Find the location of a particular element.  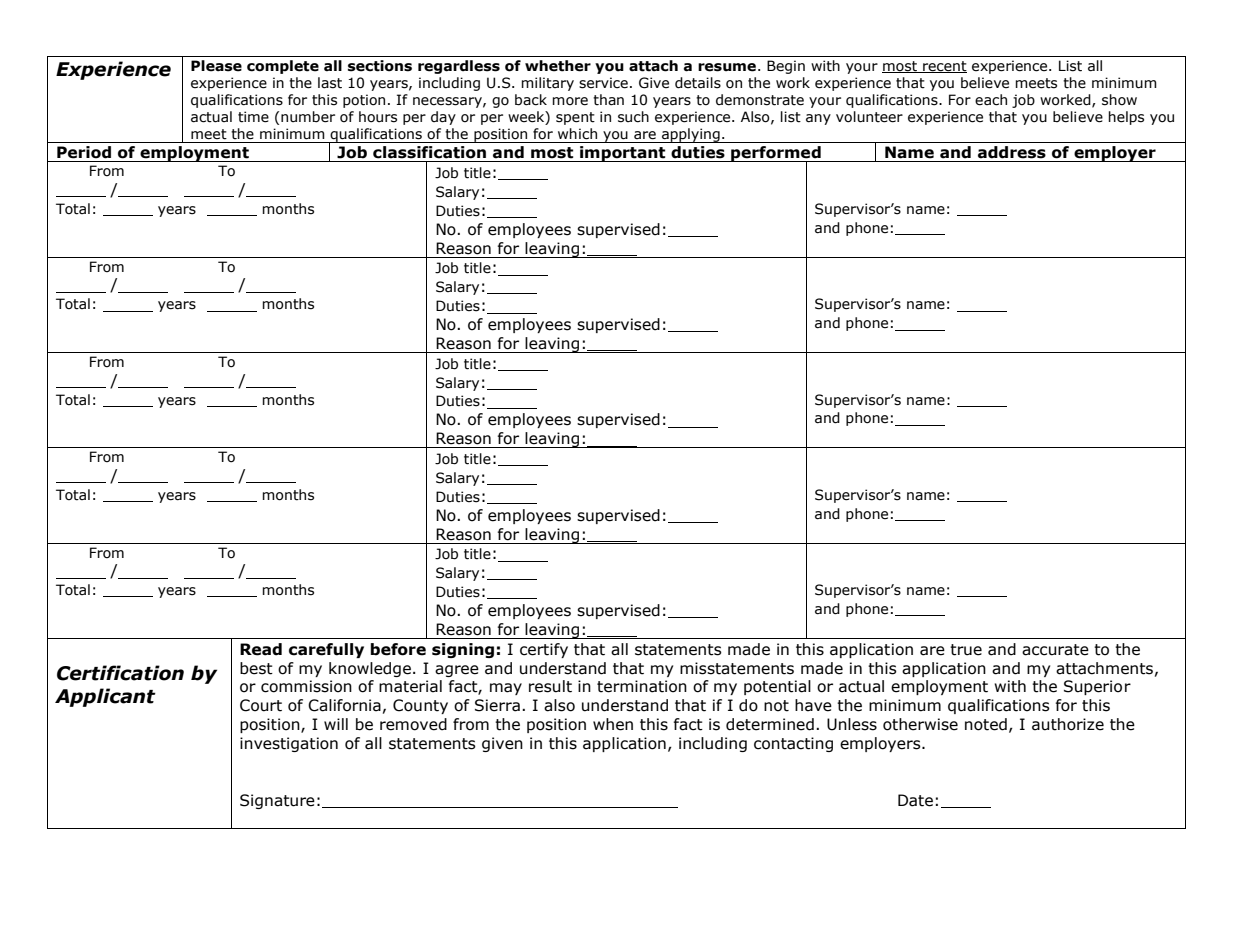

each is located at coordinates (991, 100).
